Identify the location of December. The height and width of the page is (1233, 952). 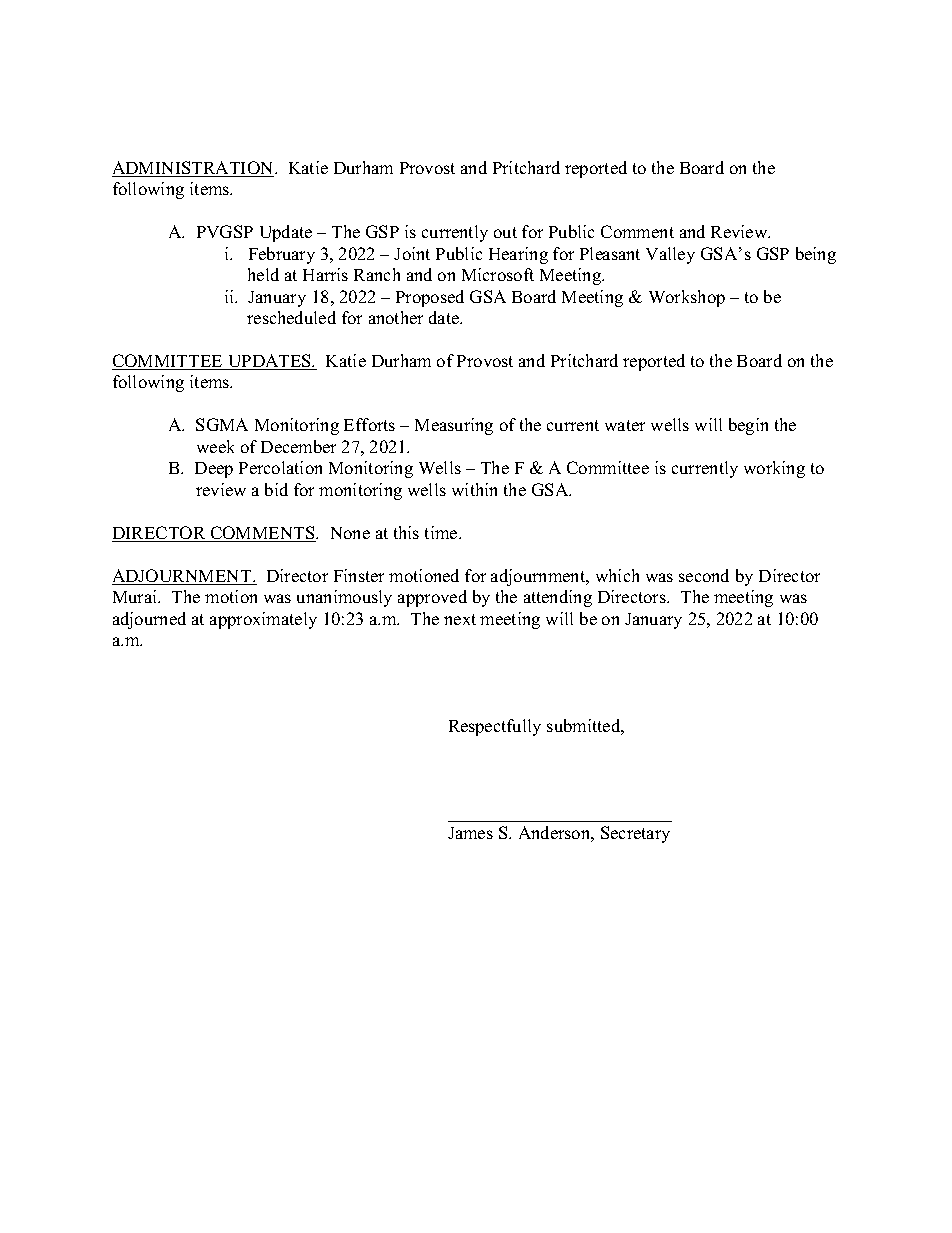
(298, 446).
